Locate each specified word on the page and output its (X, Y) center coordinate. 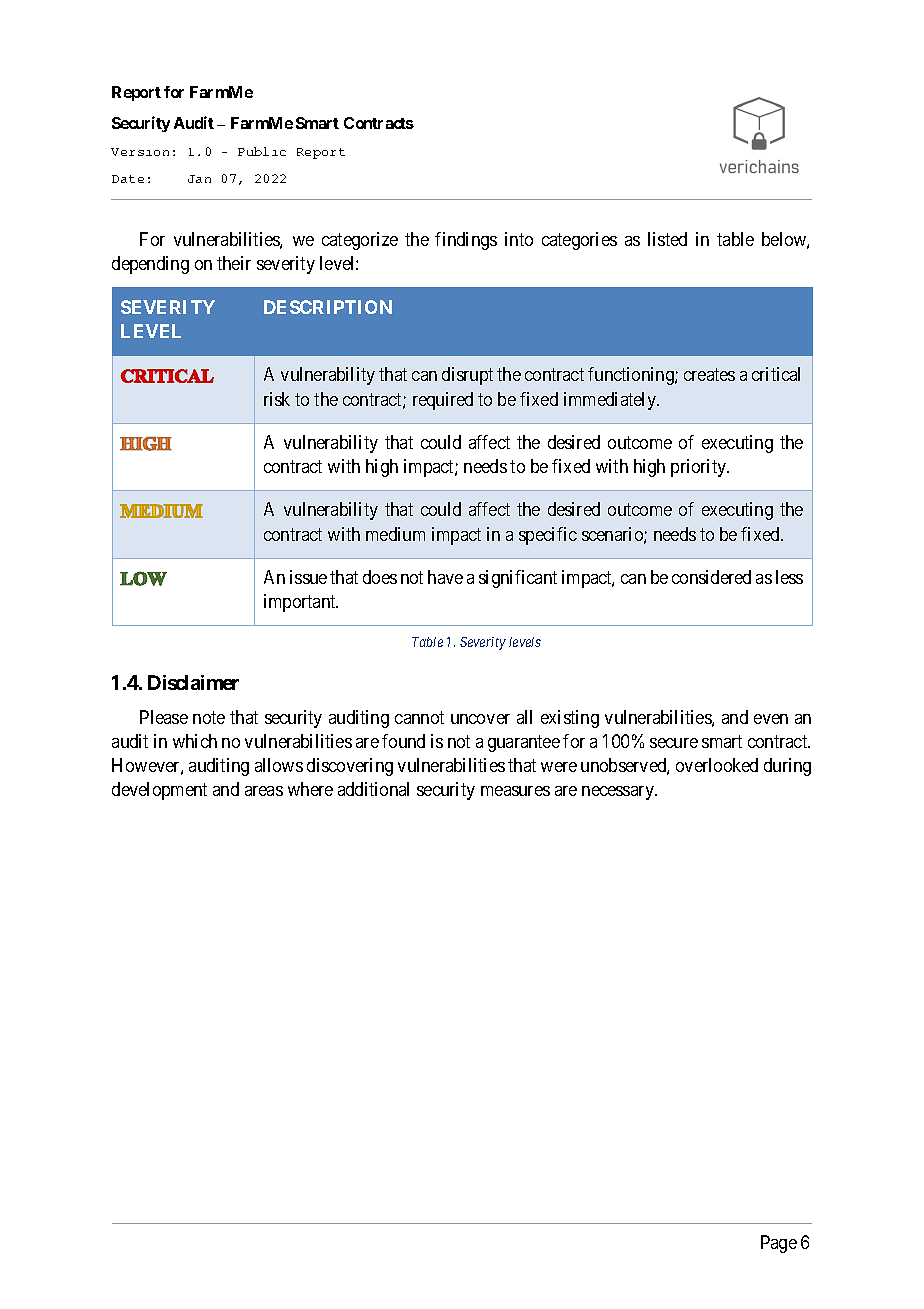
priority (700, 468)
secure (674, 743)
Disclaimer (193, 682)
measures (515, 791)
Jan (199, 179)
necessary (619, 793)
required (443, 401)
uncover (480, 719)
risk (277, 399)
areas (264, 791)
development (159, 791)
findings (466, 241)
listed (667, 239)
